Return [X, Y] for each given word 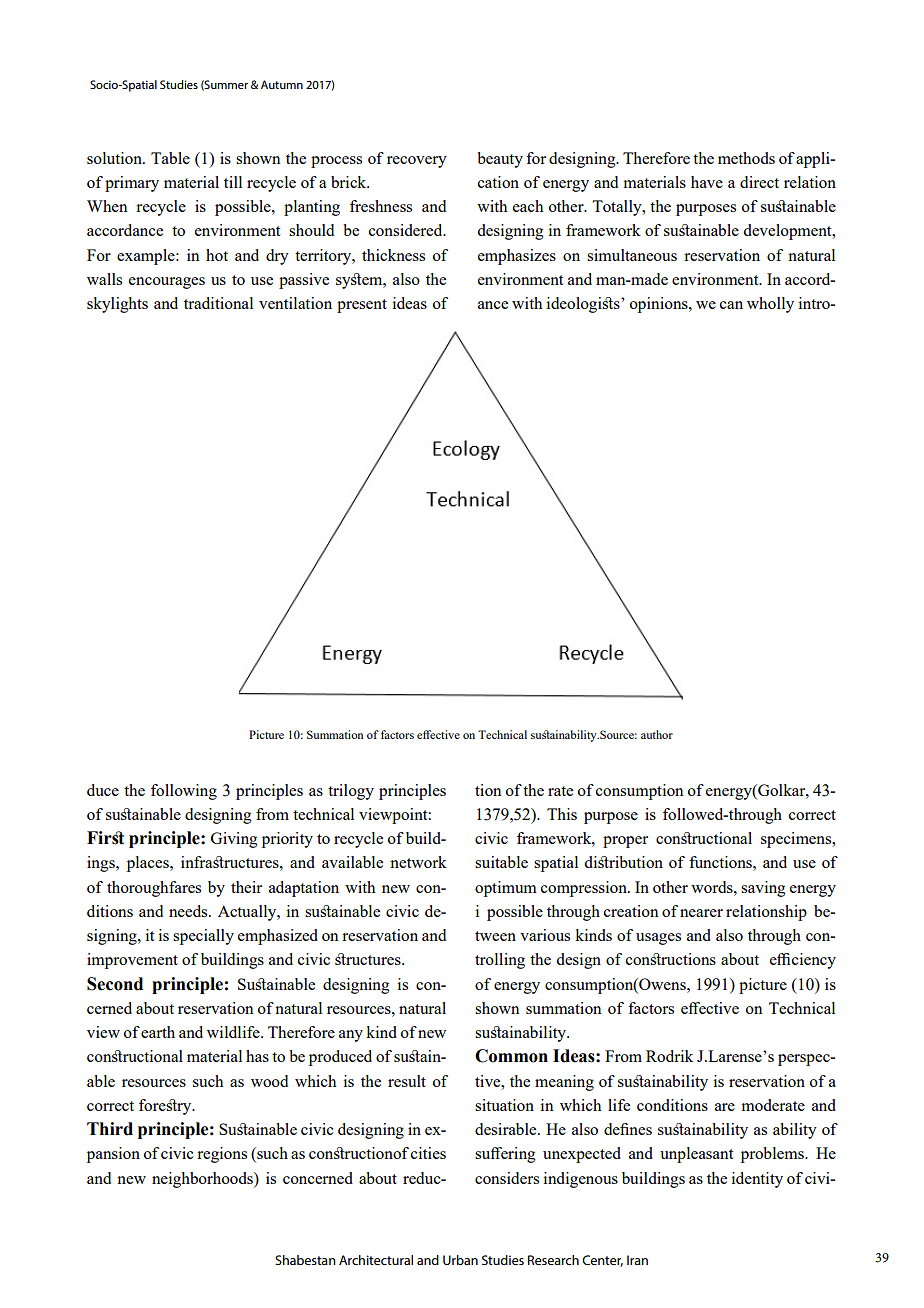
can [731, 305]
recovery [417, 162]
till [233, 182]
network [418, 862]
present [362, 306]
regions [222, 1155]
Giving [234, 840]
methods [746, 158]
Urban [460, 1260]
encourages [167, 283]
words [713, 887]
